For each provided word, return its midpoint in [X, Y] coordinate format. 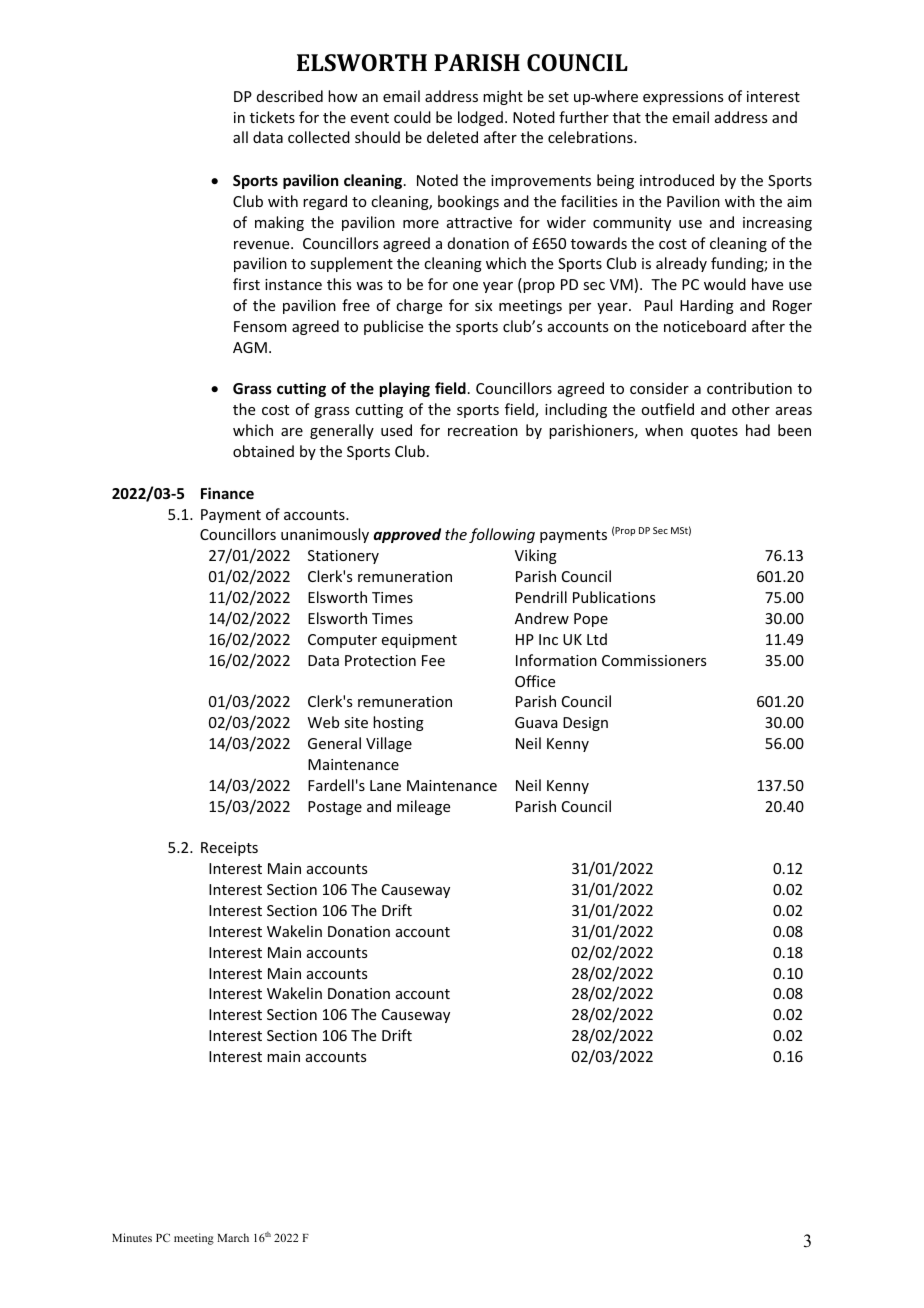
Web [323, 722]
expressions [683, 98]
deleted [452, 137]
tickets [272, 117]
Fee [433, 660]
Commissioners [654, 660]
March [233, 1237]
